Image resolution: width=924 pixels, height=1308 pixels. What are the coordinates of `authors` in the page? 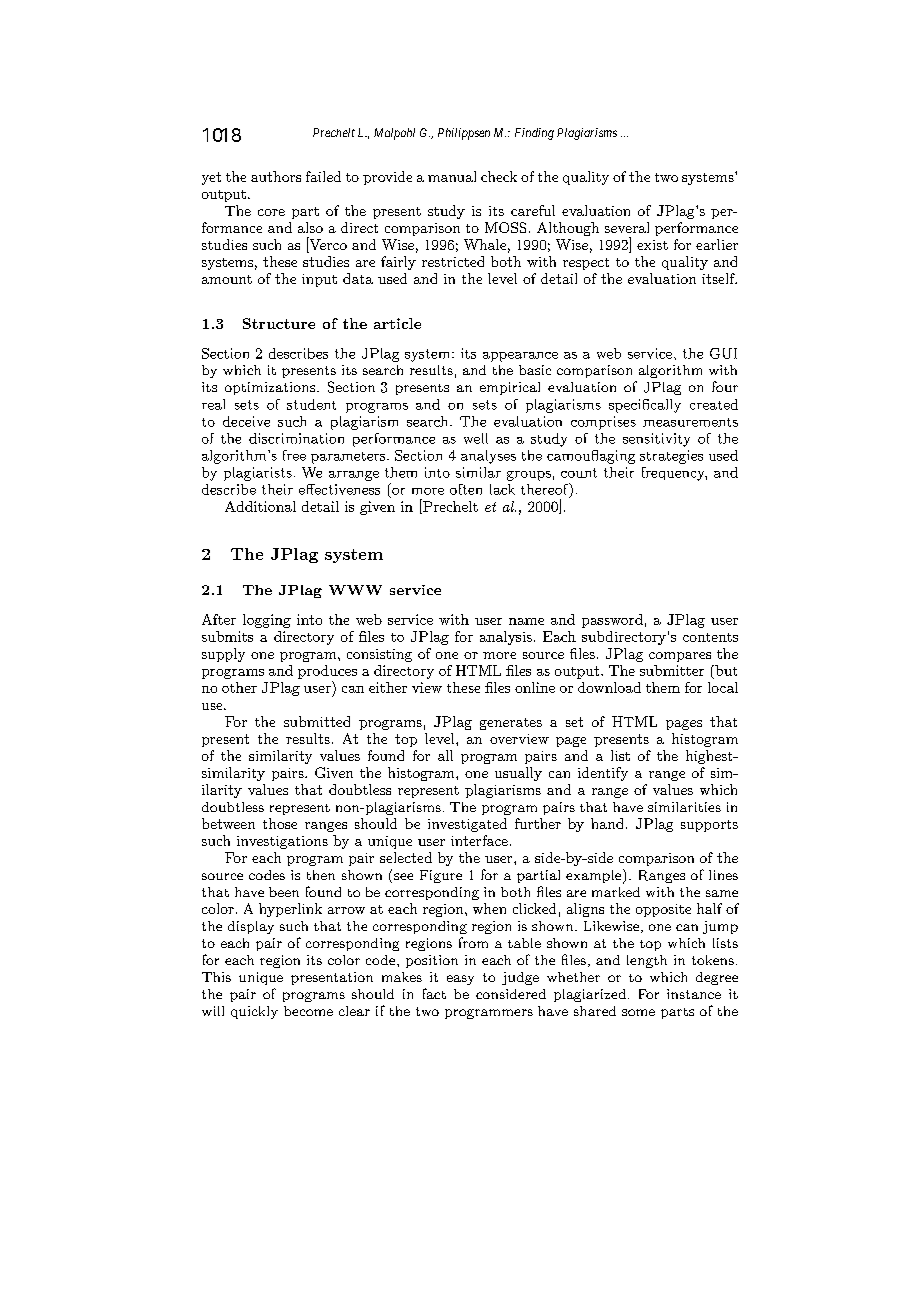 It's located at (276, 176).
